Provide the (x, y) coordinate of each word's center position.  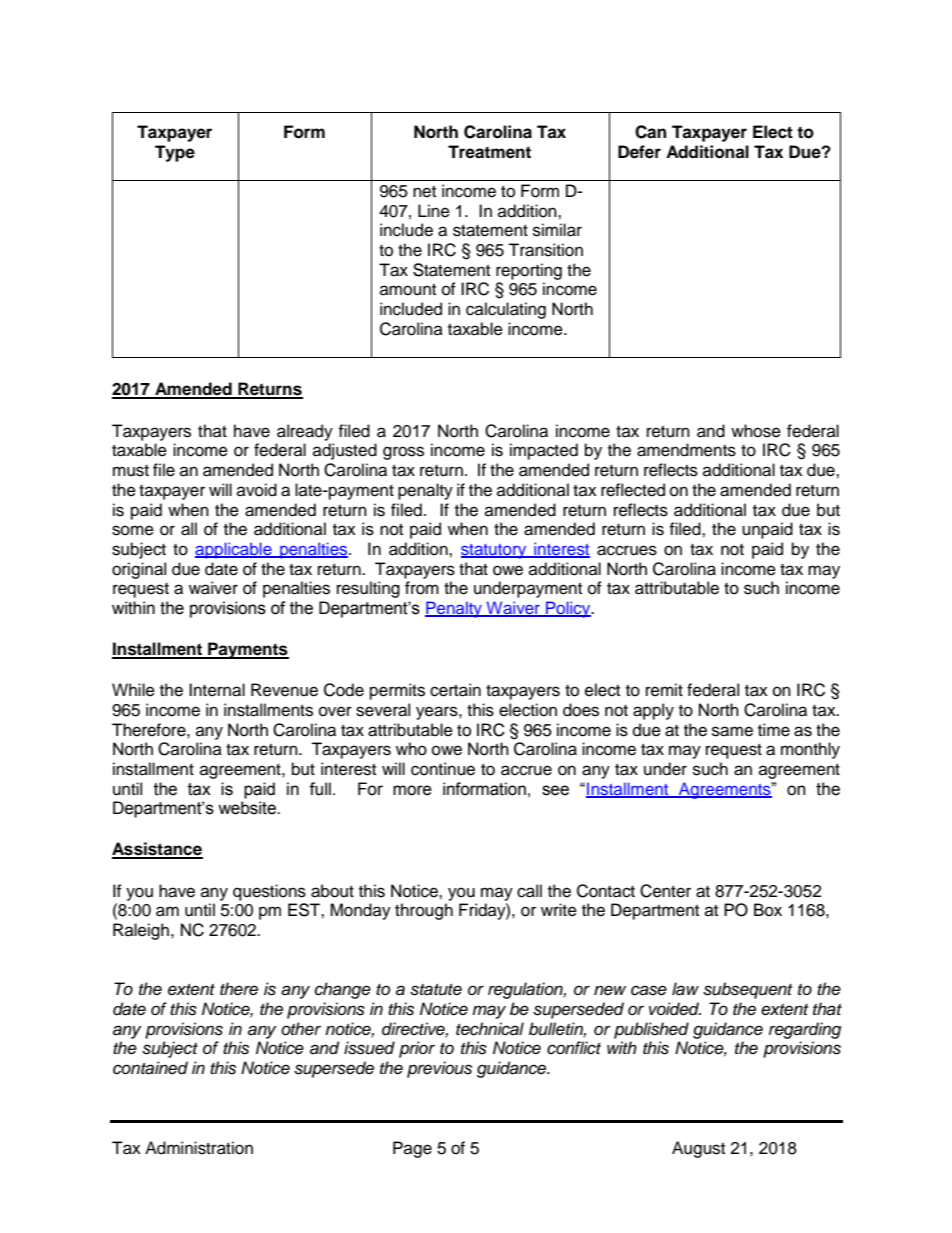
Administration (199, 1148)
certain (455, 690)
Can (650, 132)
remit (664, 690)
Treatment (489, 152)
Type (175, 153)
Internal (217, 690)
